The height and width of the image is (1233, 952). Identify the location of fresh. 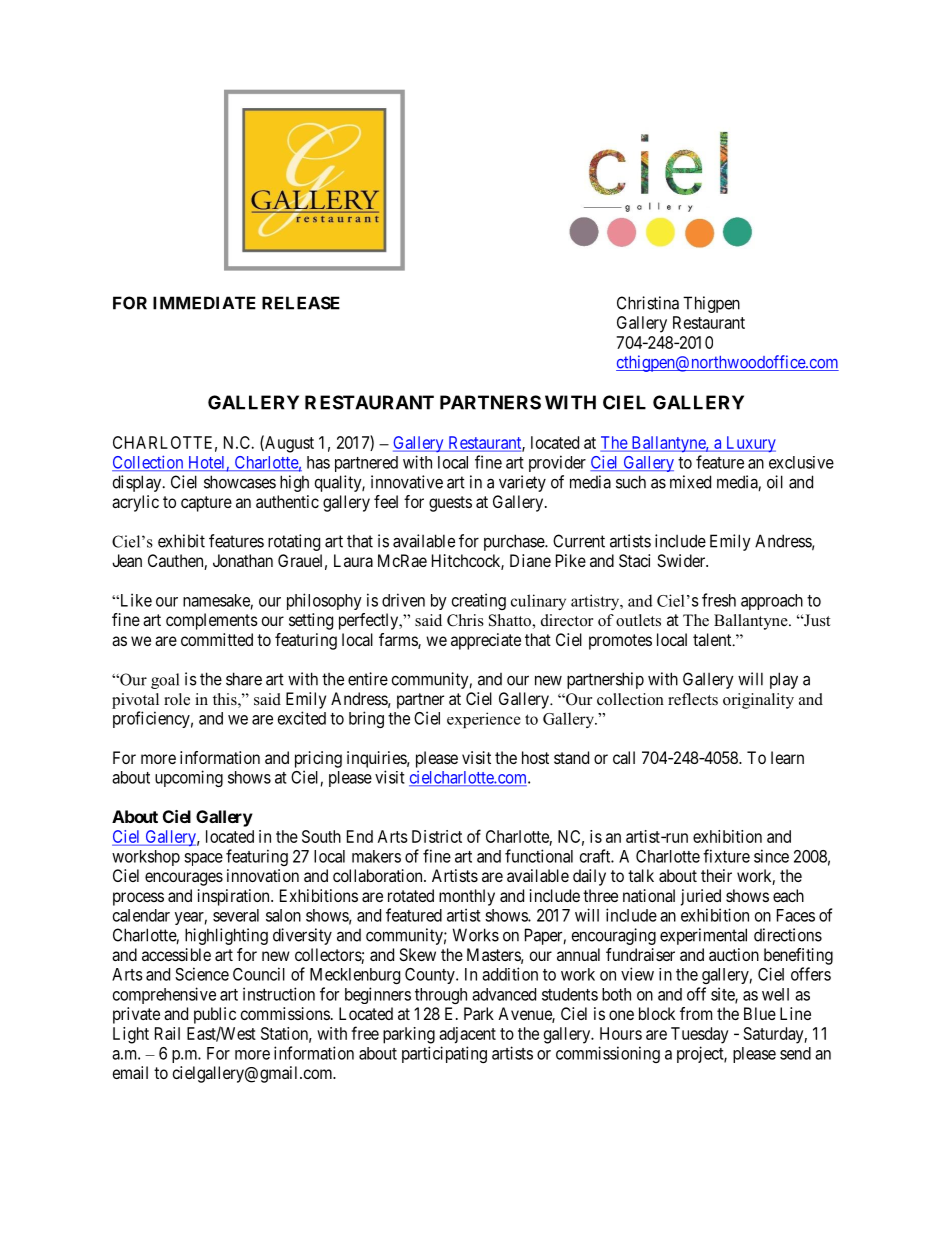
(719, 600).
